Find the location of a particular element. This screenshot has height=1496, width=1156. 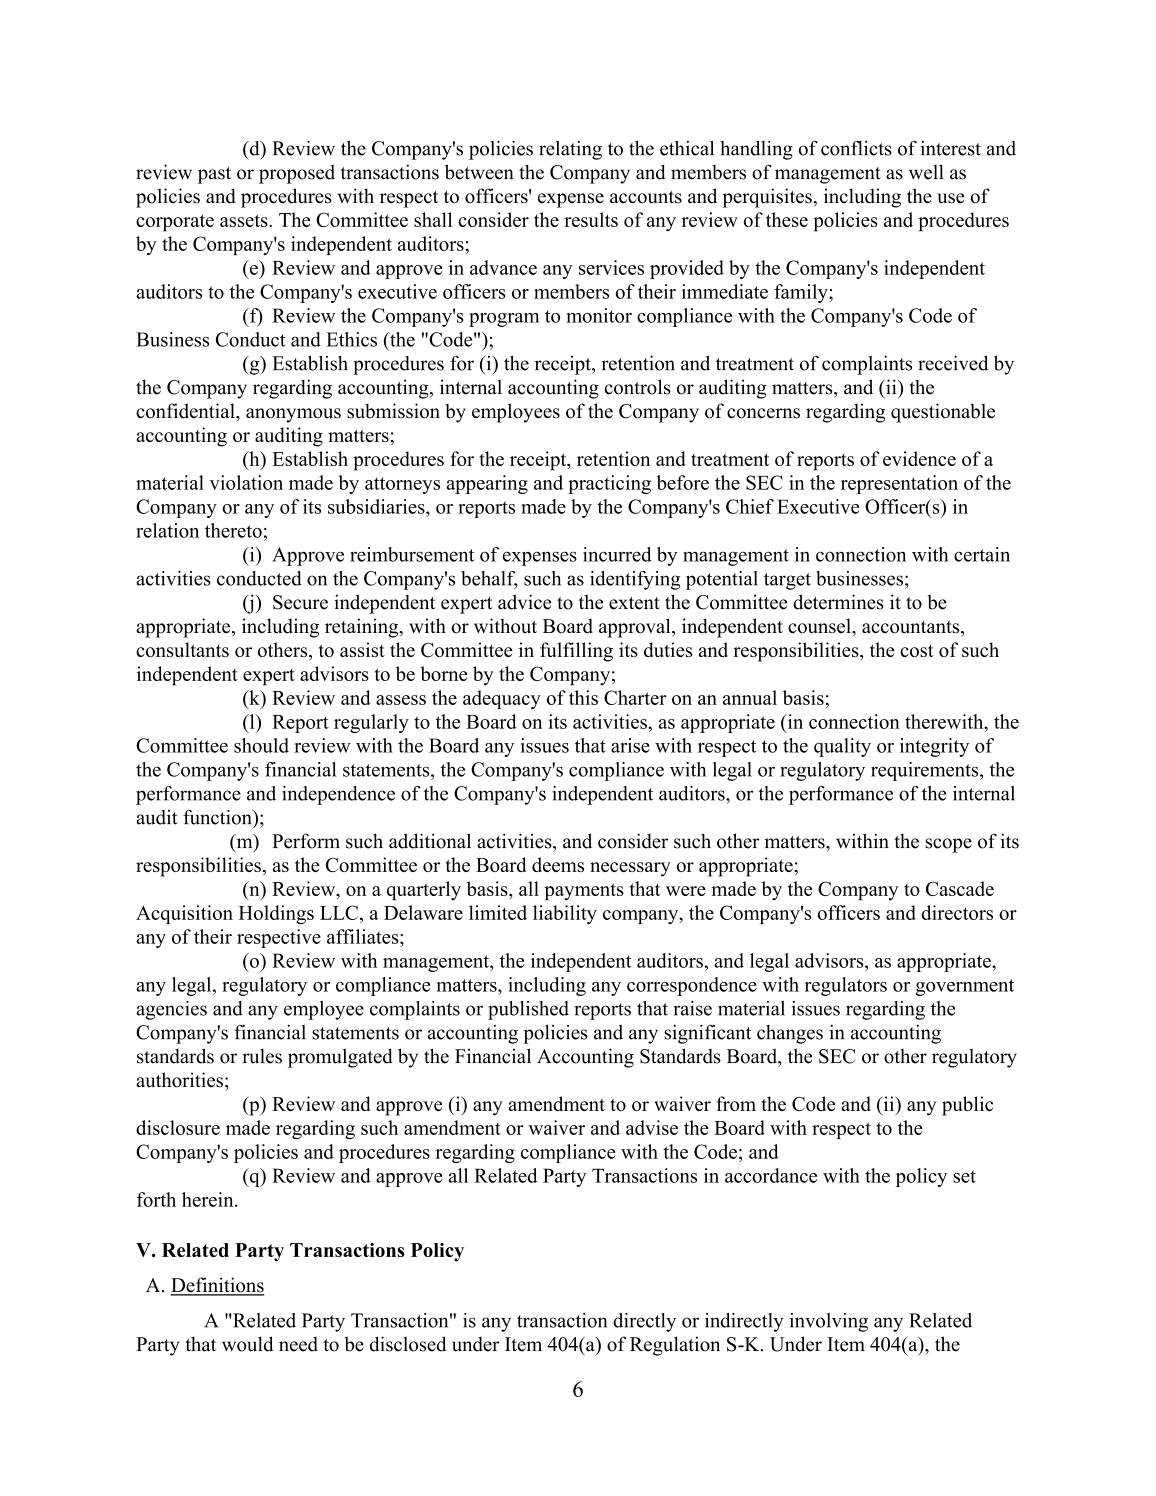

should is located at coordinates (261, 745).
